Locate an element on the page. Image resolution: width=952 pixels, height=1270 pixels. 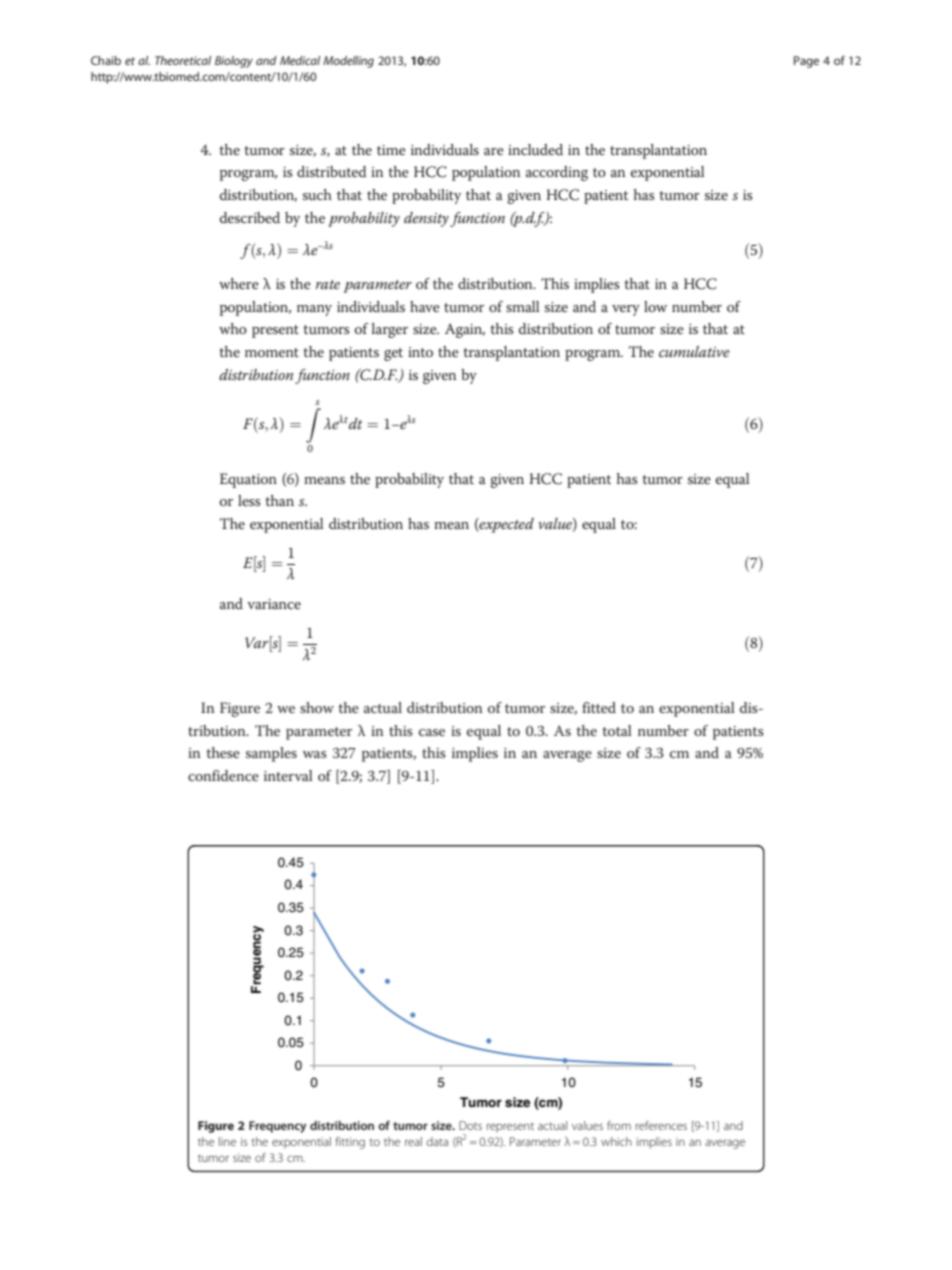
fitted is located at coordinates (599, 707).
